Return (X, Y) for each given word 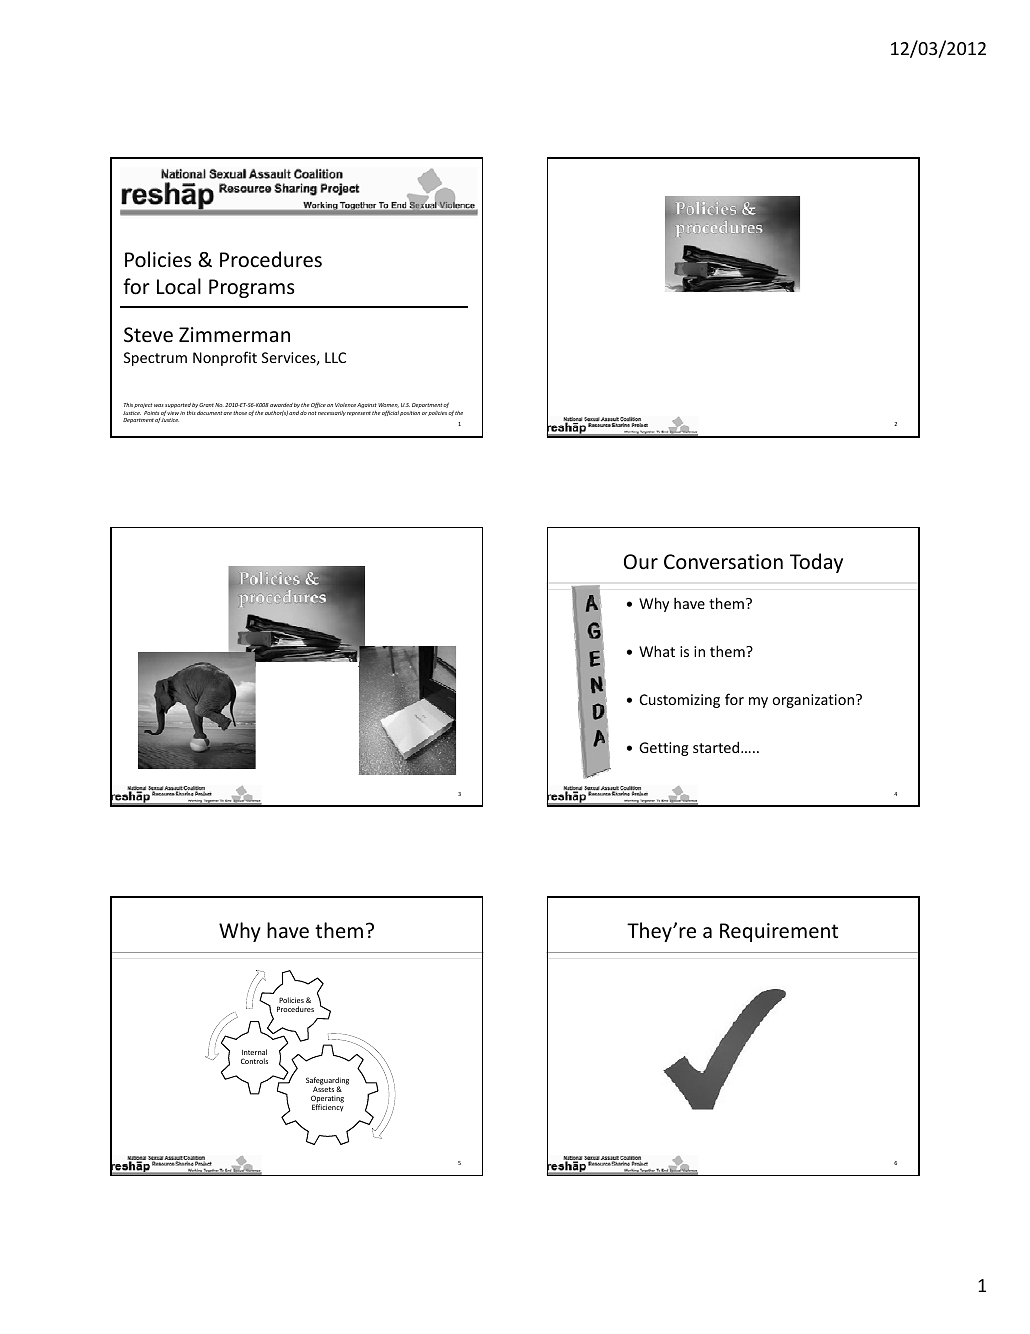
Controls (254, 1061)
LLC (335, 357)
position (410, 413)
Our (641, 561)
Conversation (723, 562)
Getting (663, 749)
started (717, 747)
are (228, 413)
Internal (254, 1052)
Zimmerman (234, 335)
